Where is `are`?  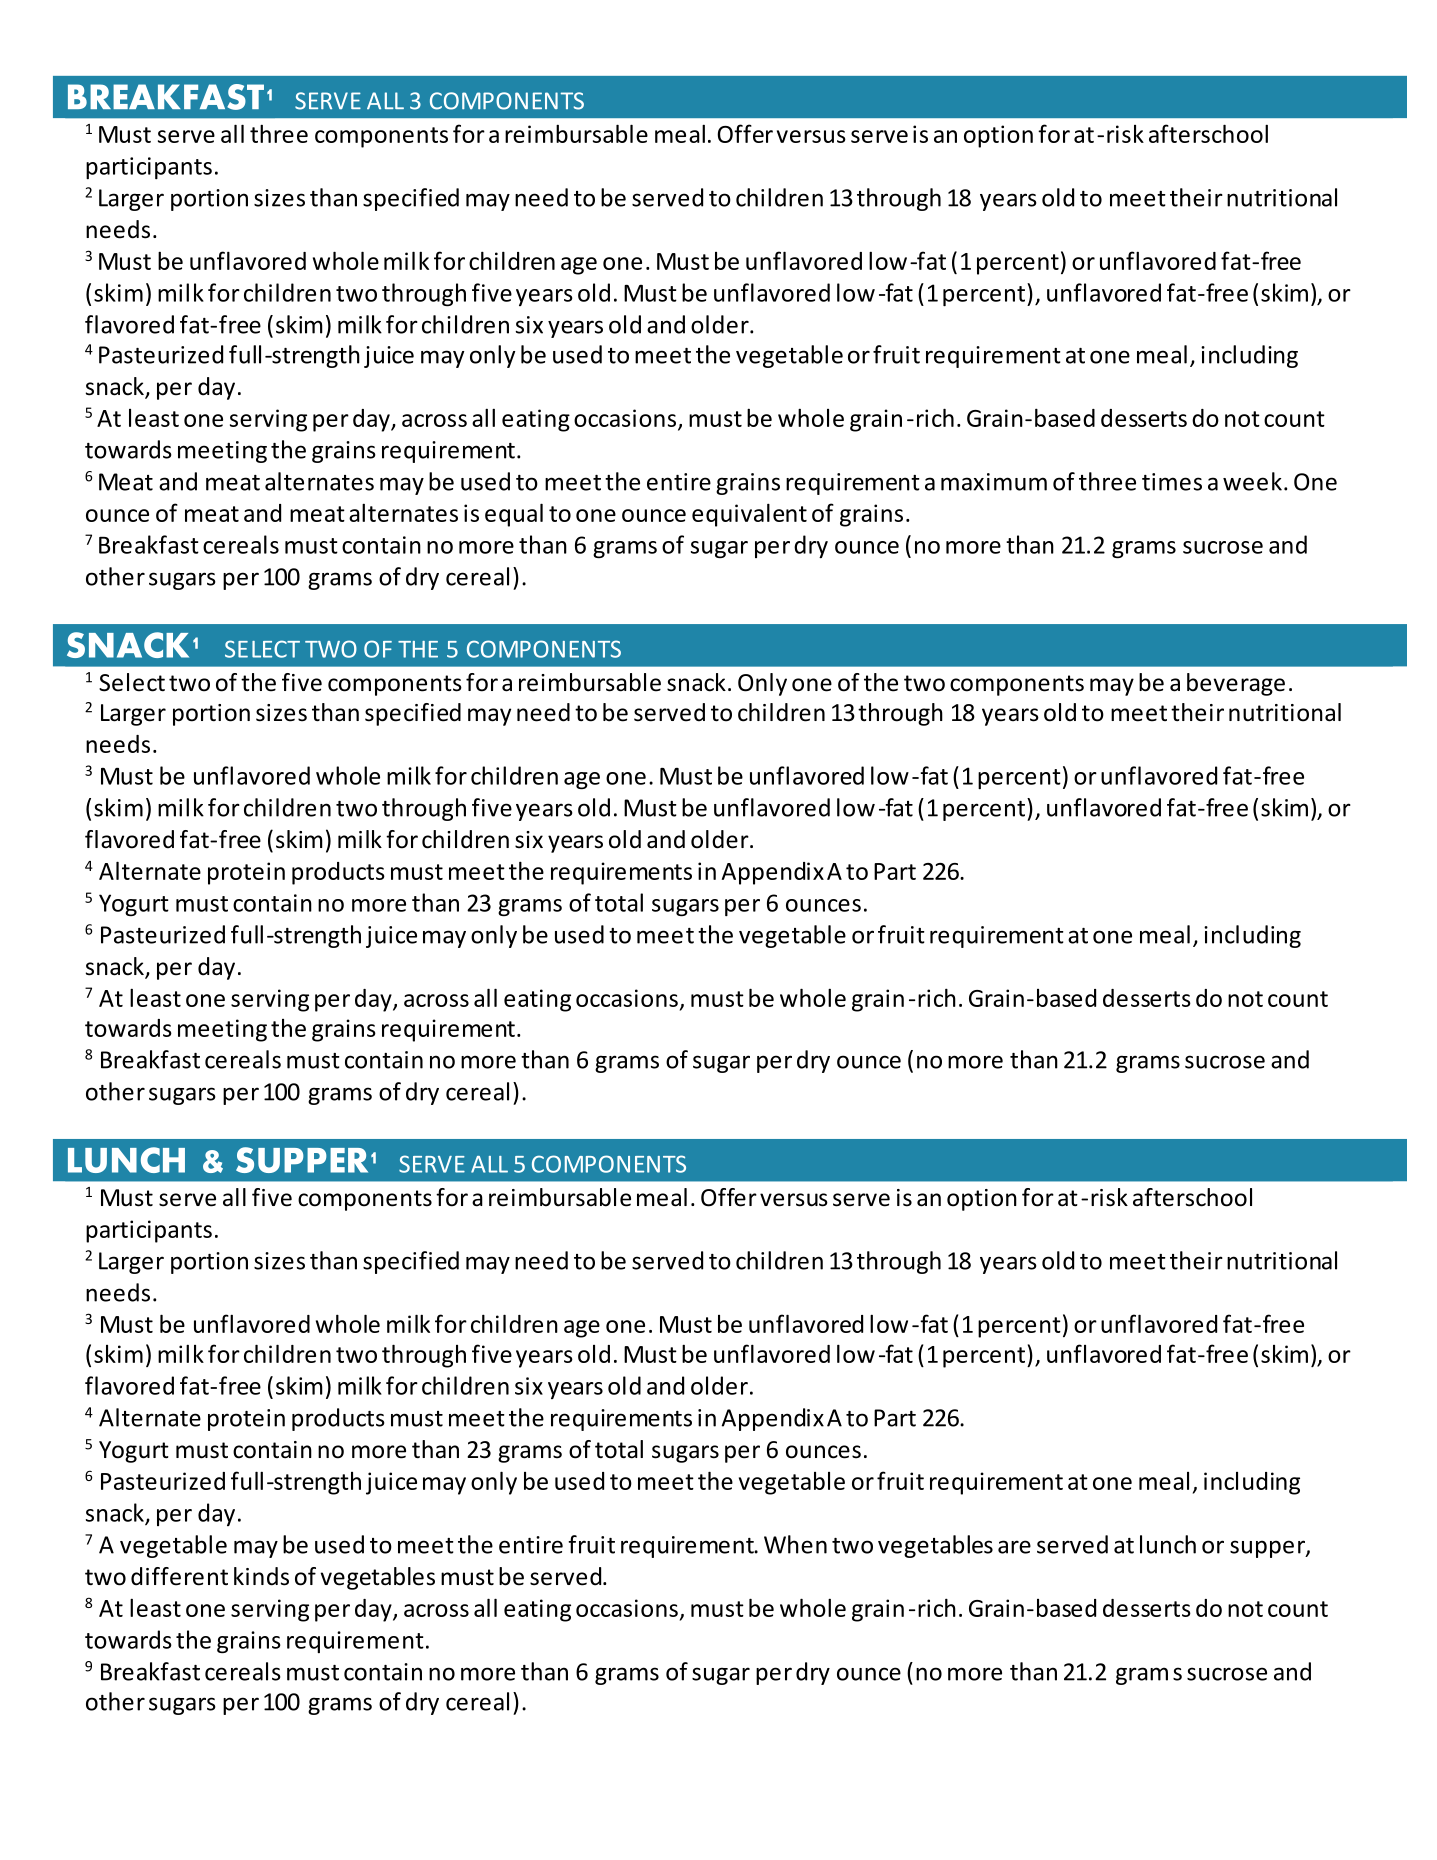
are is located at coordinates (1014, 1547).
